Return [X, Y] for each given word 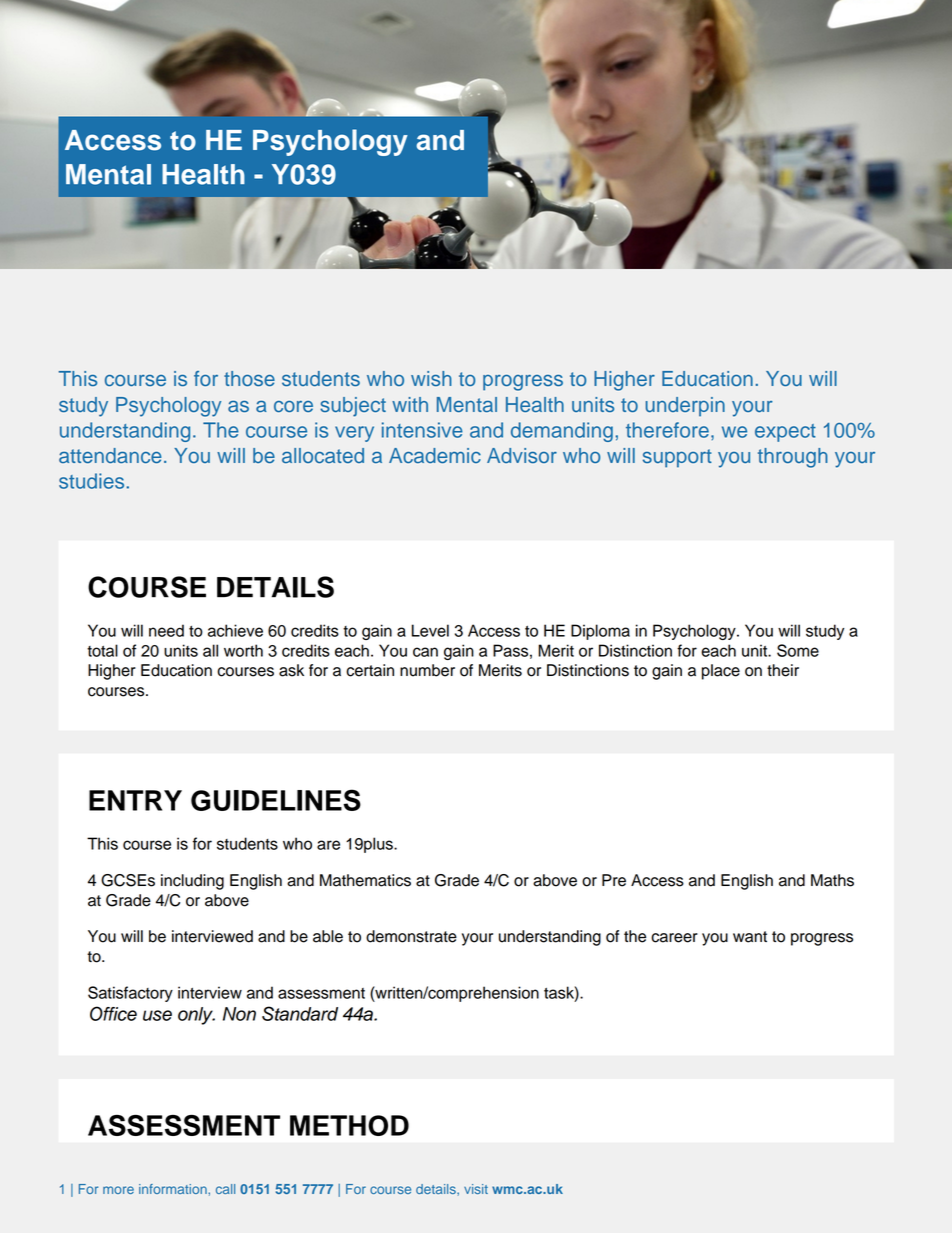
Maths [832, 880]
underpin [685, 406]
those [249, 378]
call [225, 1189]
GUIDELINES [276, 800]
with [410, 404]
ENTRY [135, 800]
